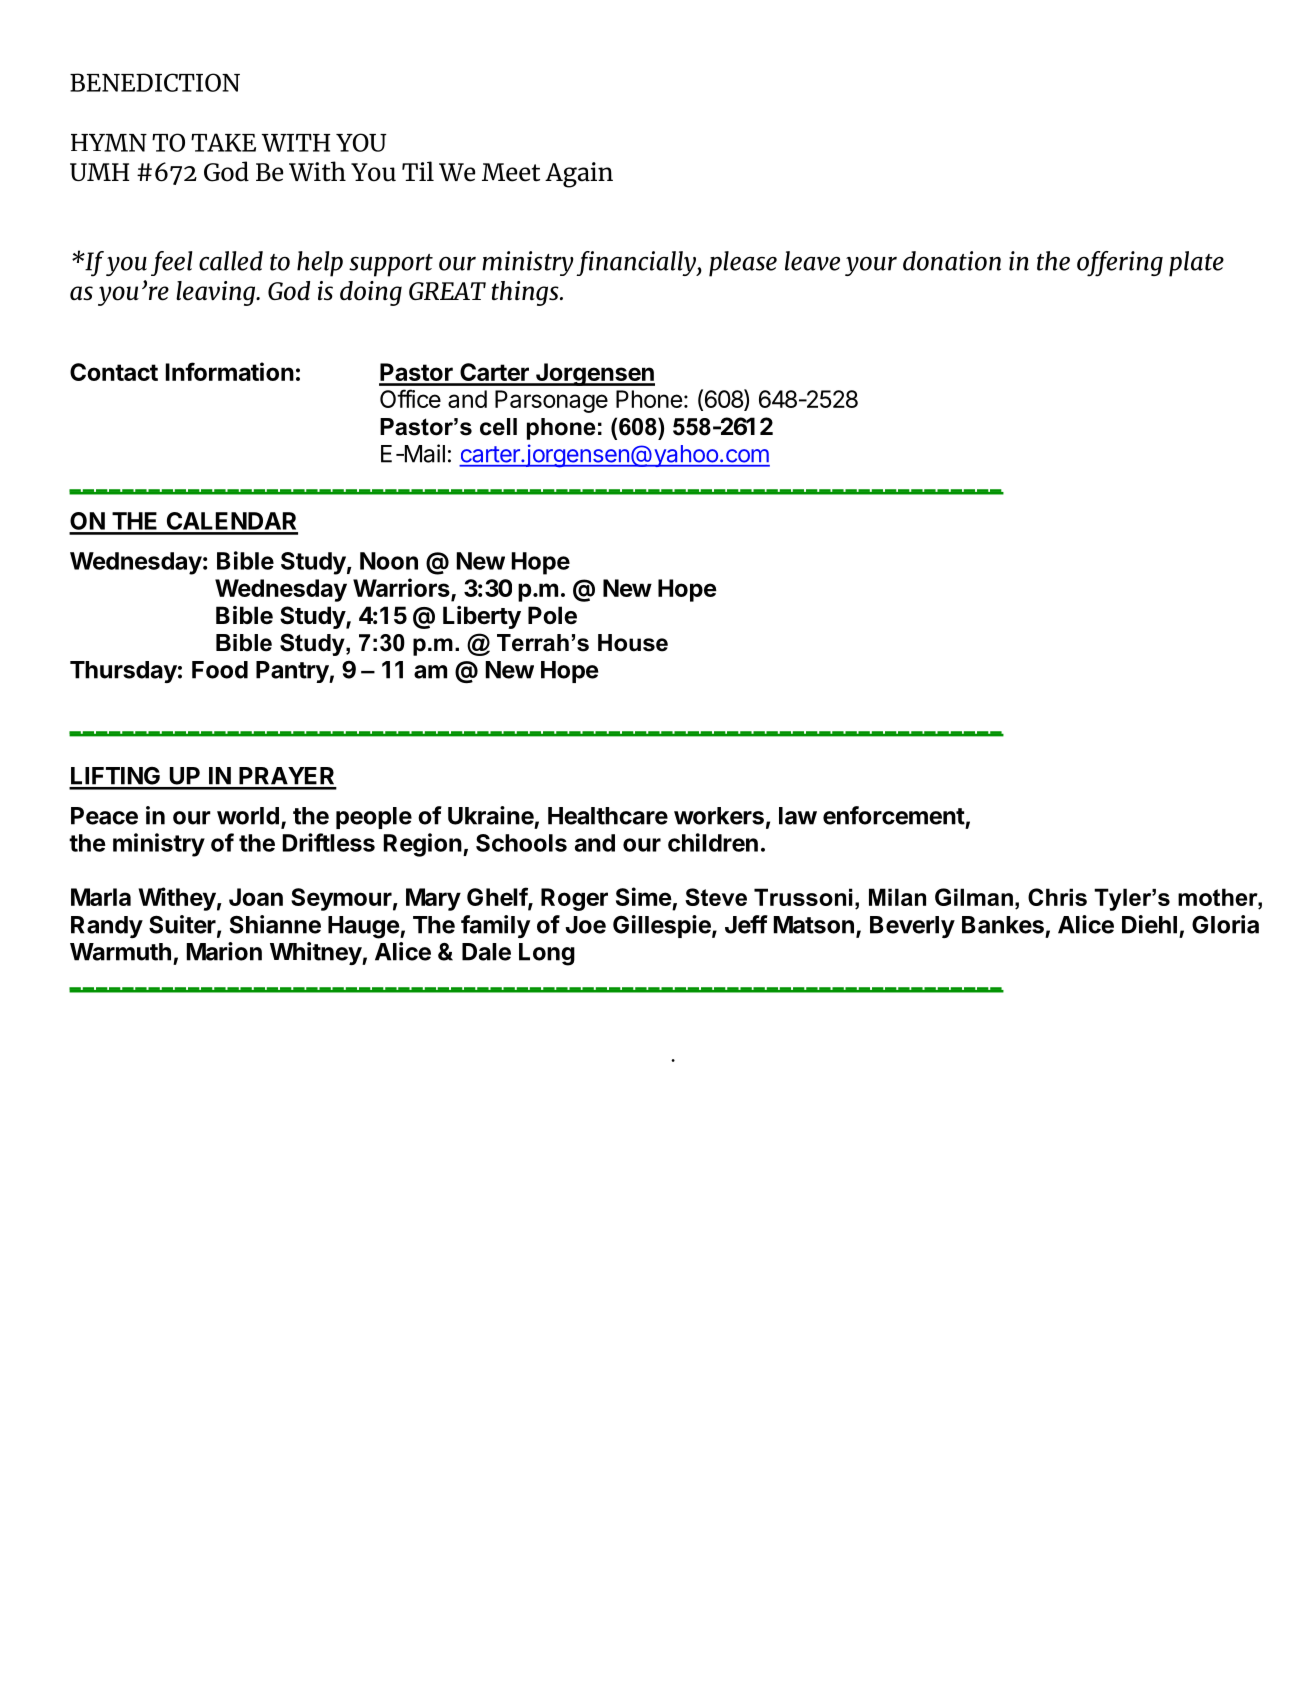 This image has width=1315, height=1702. Describe the element at coordinates (1120, 264) in the image. I see `offering` at that location.
